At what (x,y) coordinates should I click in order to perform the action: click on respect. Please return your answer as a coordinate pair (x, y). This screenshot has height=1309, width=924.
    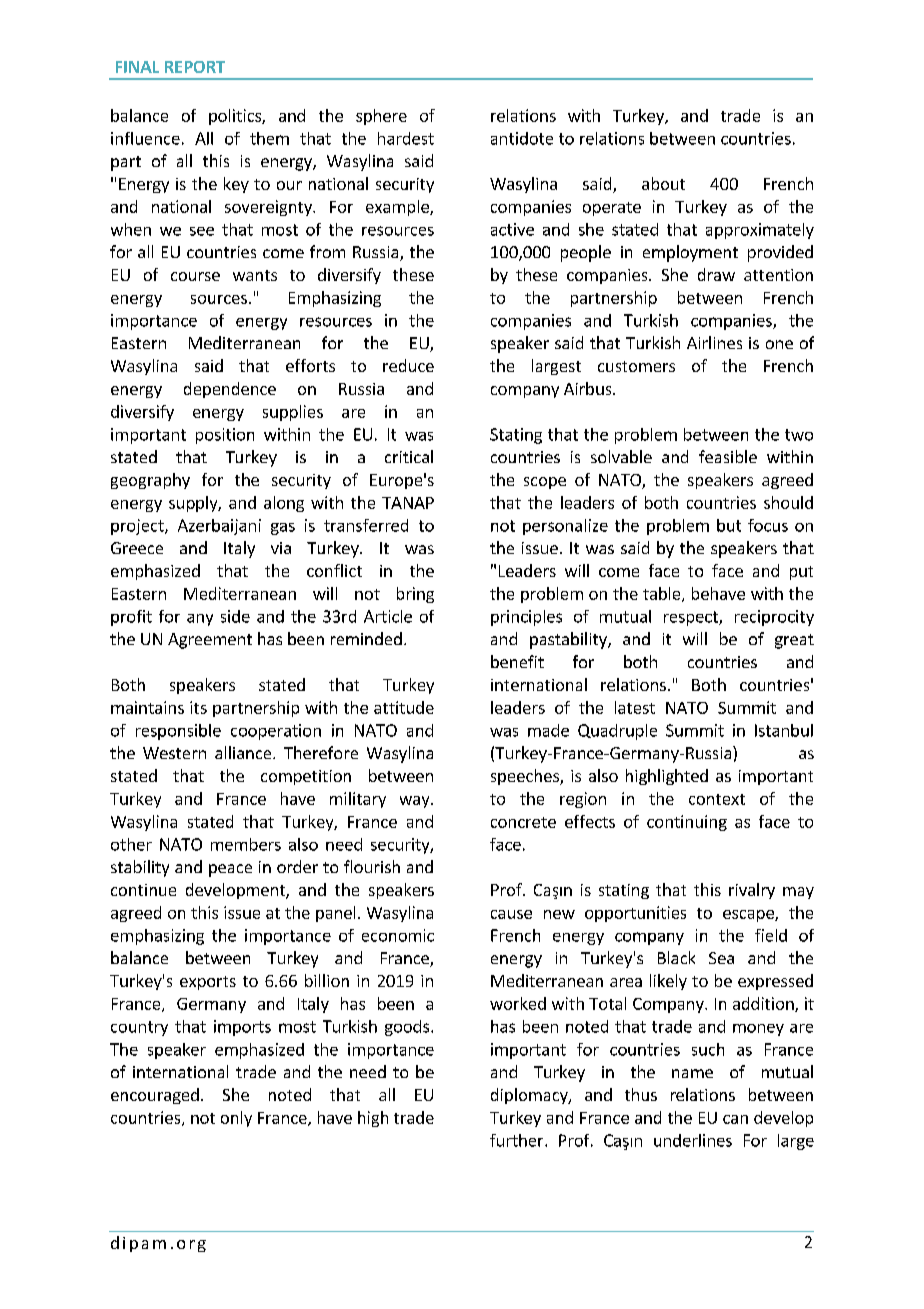
    Looking at the image, I should click on (692, 618).
